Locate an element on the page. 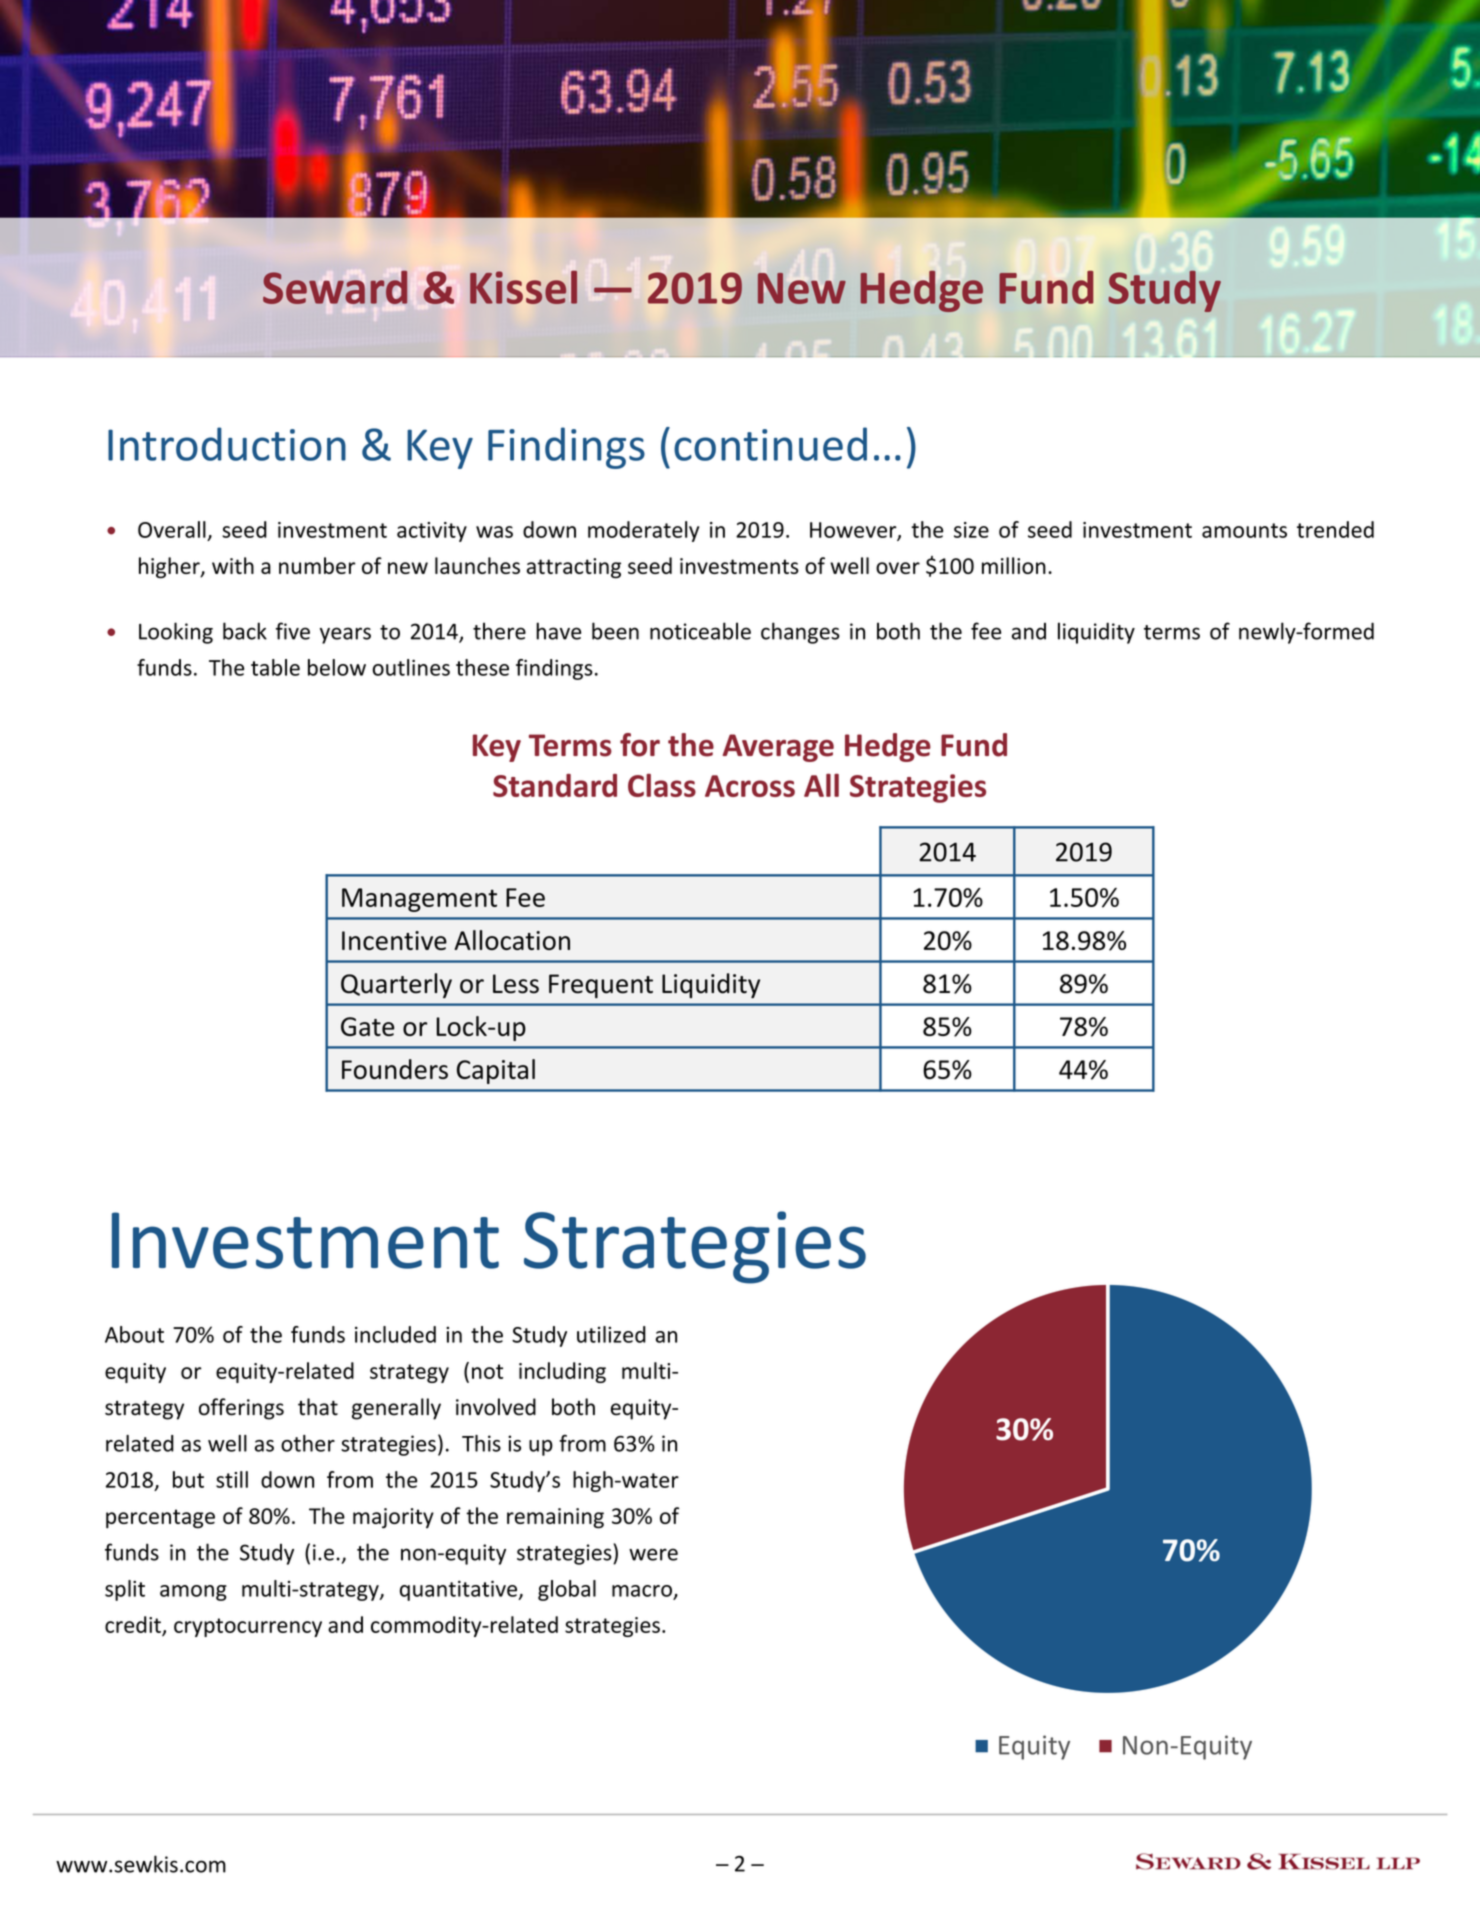 The height and width of the page is (1916, 1480). cryptocurrency is located at coordinates (248, 1627).
